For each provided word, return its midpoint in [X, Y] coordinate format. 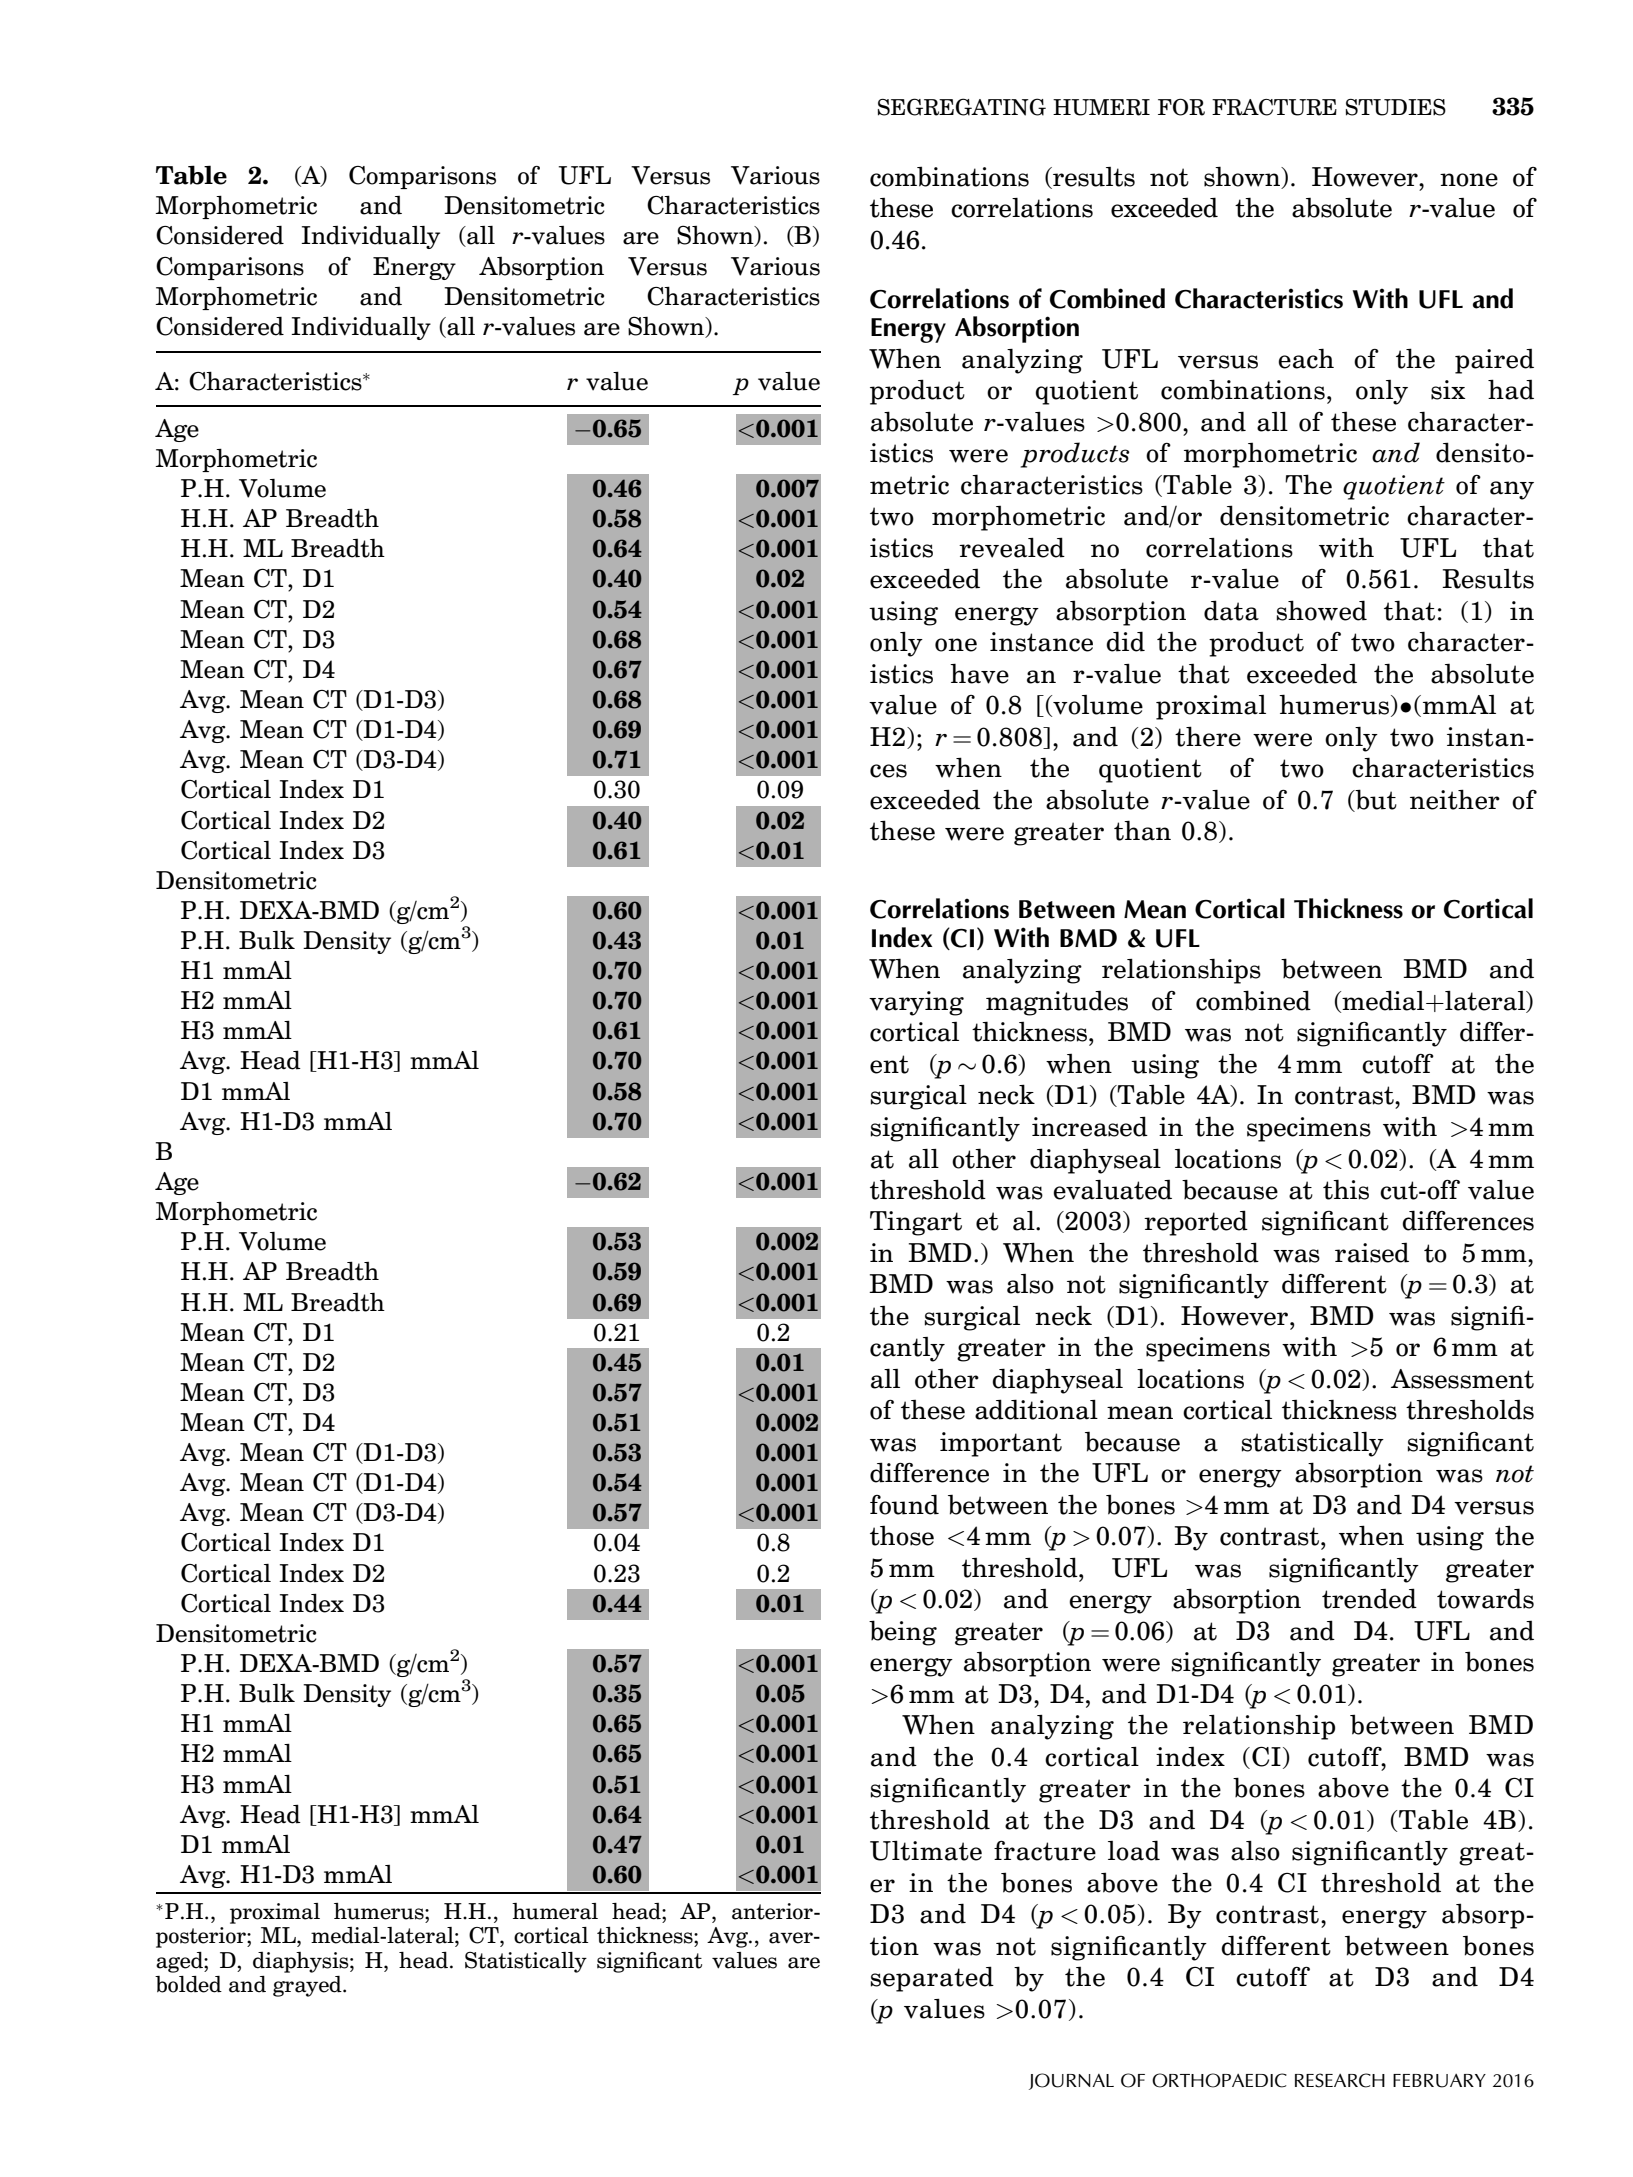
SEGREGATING [962, 107]
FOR [1181, 107]
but [1375, 800]
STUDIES [1396, 107]
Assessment [1462, 1379]
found [904, 1504]
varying [916, 1003]
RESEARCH [1340, 2080]
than [1142, 830]
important [1001, 1444]
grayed [308, 1986]
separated [932, 1979]
